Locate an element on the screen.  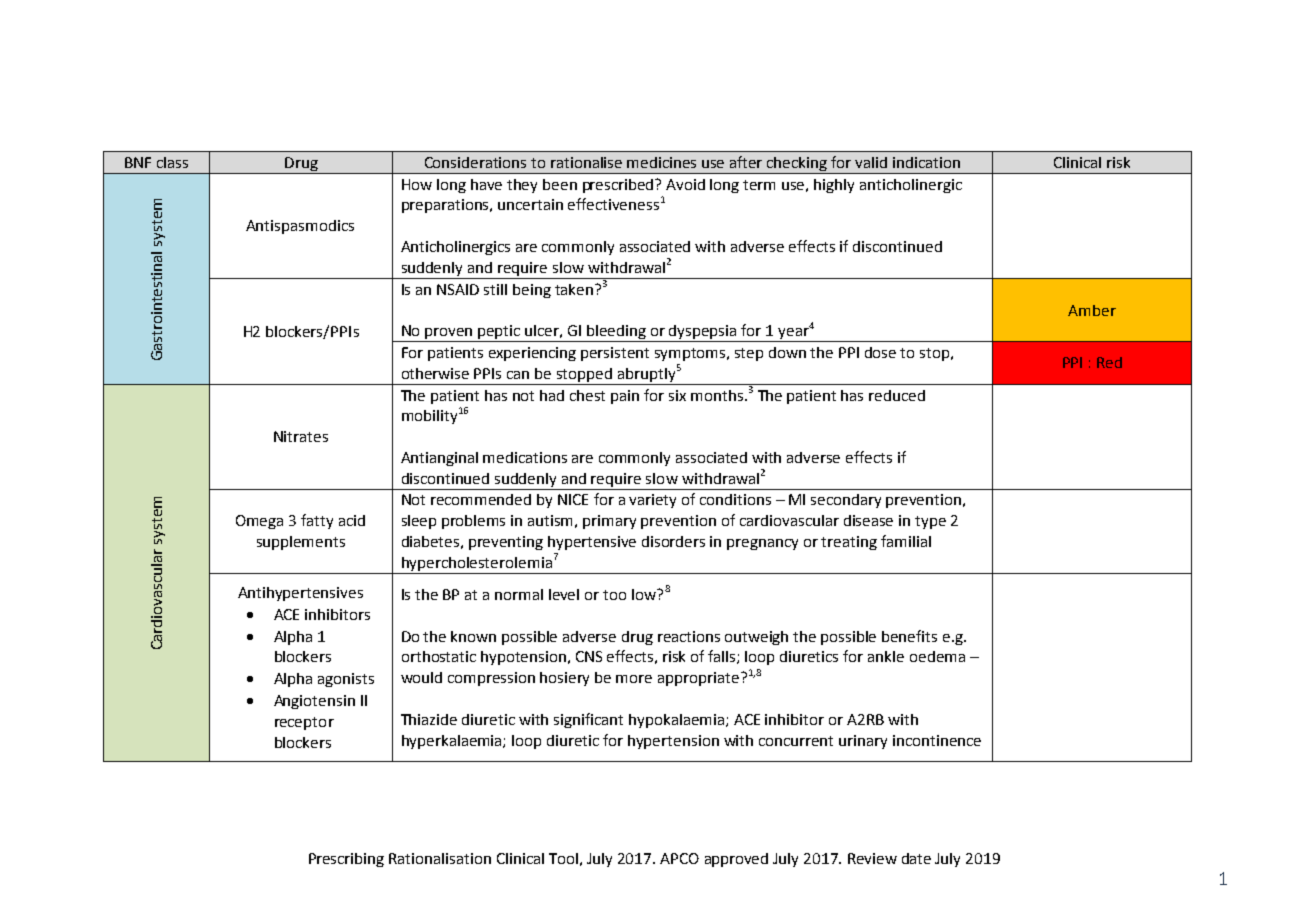
class is located at coordinates (172, 162).
